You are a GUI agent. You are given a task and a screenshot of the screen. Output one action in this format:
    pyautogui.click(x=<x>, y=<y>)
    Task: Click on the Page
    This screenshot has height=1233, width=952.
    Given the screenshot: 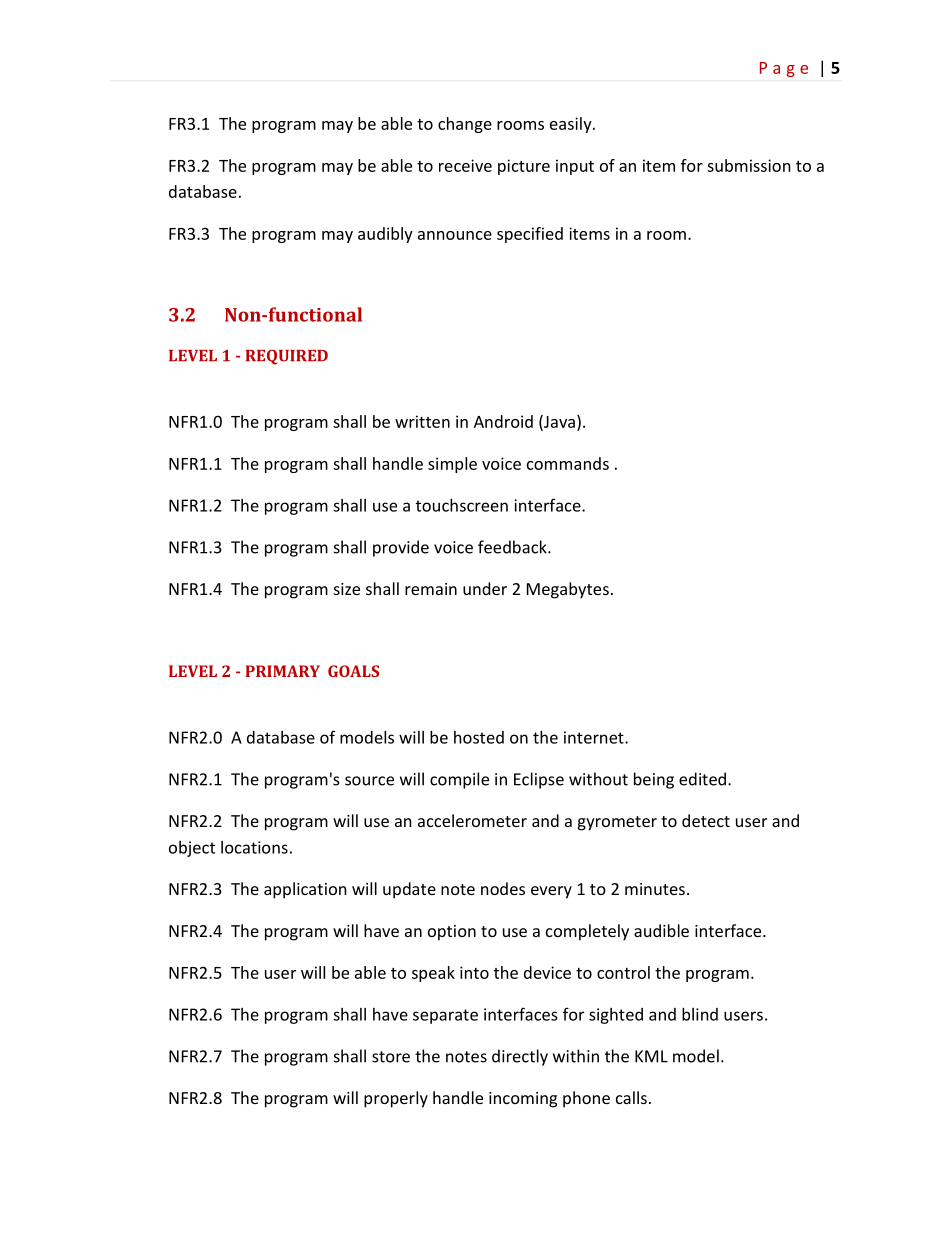 What is the action you would take?
    pyautogui.click(x=784, y=69)
